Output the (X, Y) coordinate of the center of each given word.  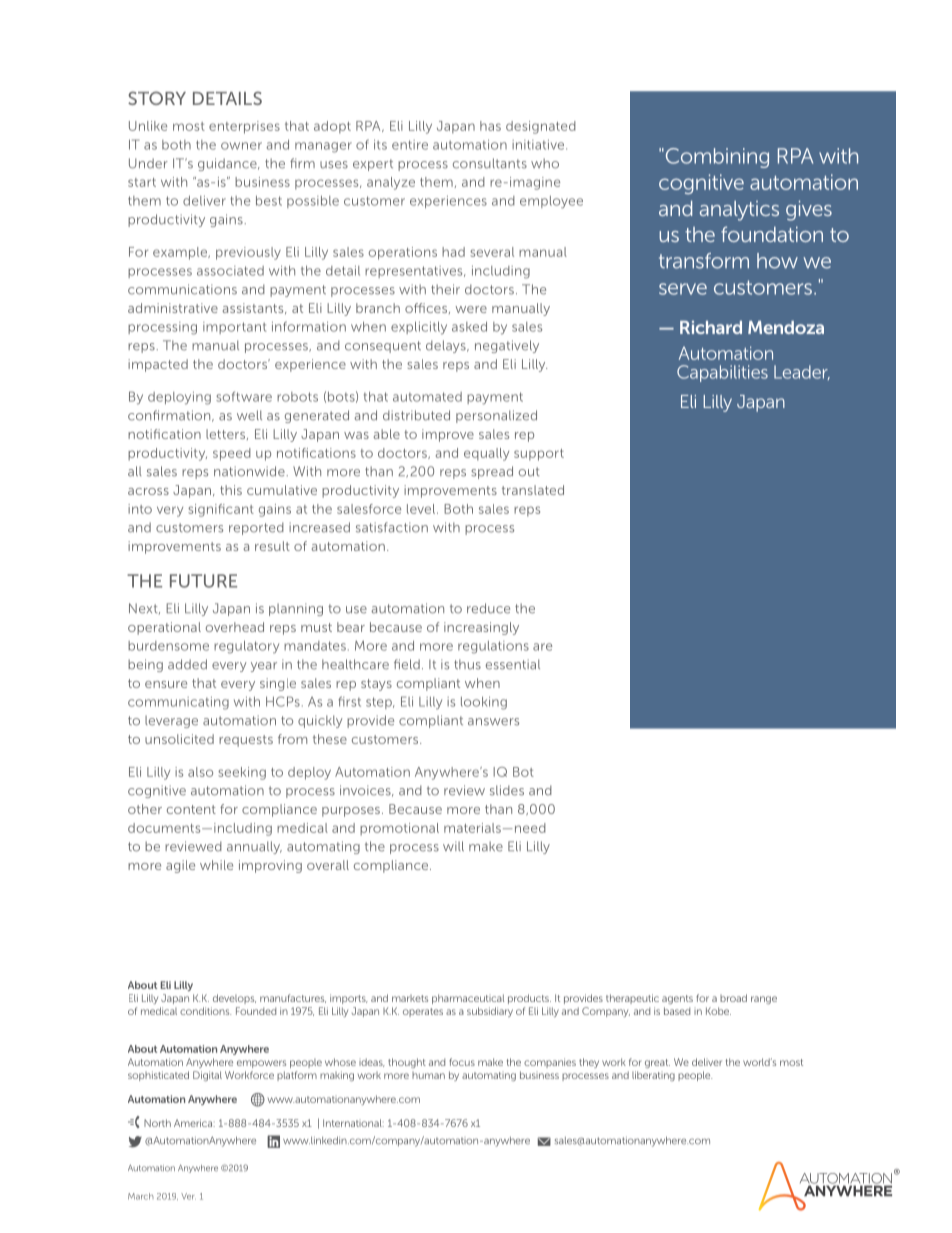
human (428, 1075)
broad (733, 998)
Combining (716, 158)
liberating (653, 1076)
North (157, 1123)
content (191, 809)
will (453, 846)
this (231, 490)
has (490, 126)
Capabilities (722, 373)
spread (492, 472)
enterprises (244, 127)
